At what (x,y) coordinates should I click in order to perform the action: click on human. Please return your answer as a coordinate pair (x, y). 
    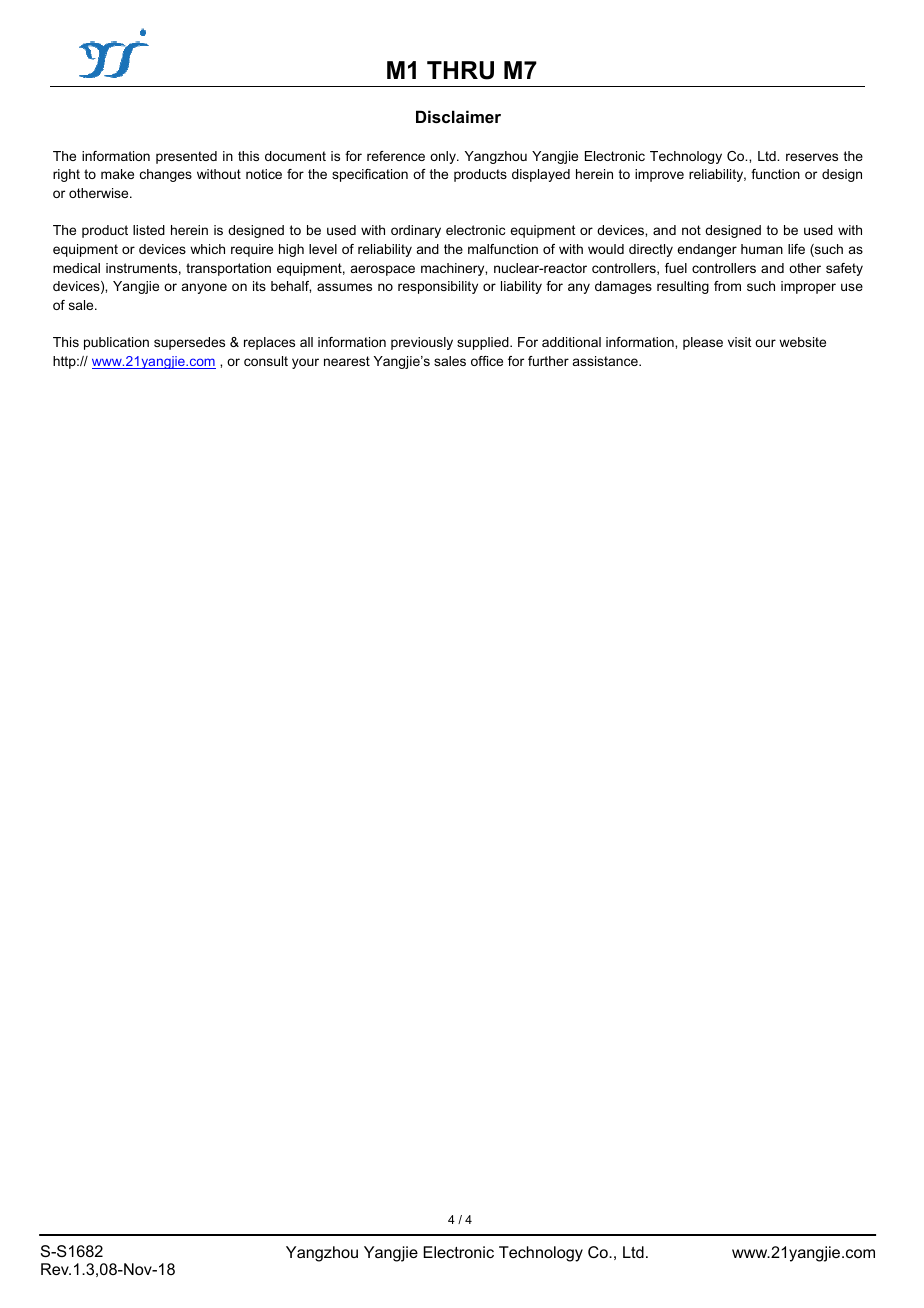
    Looking at the image, I should click on (762, 249).
